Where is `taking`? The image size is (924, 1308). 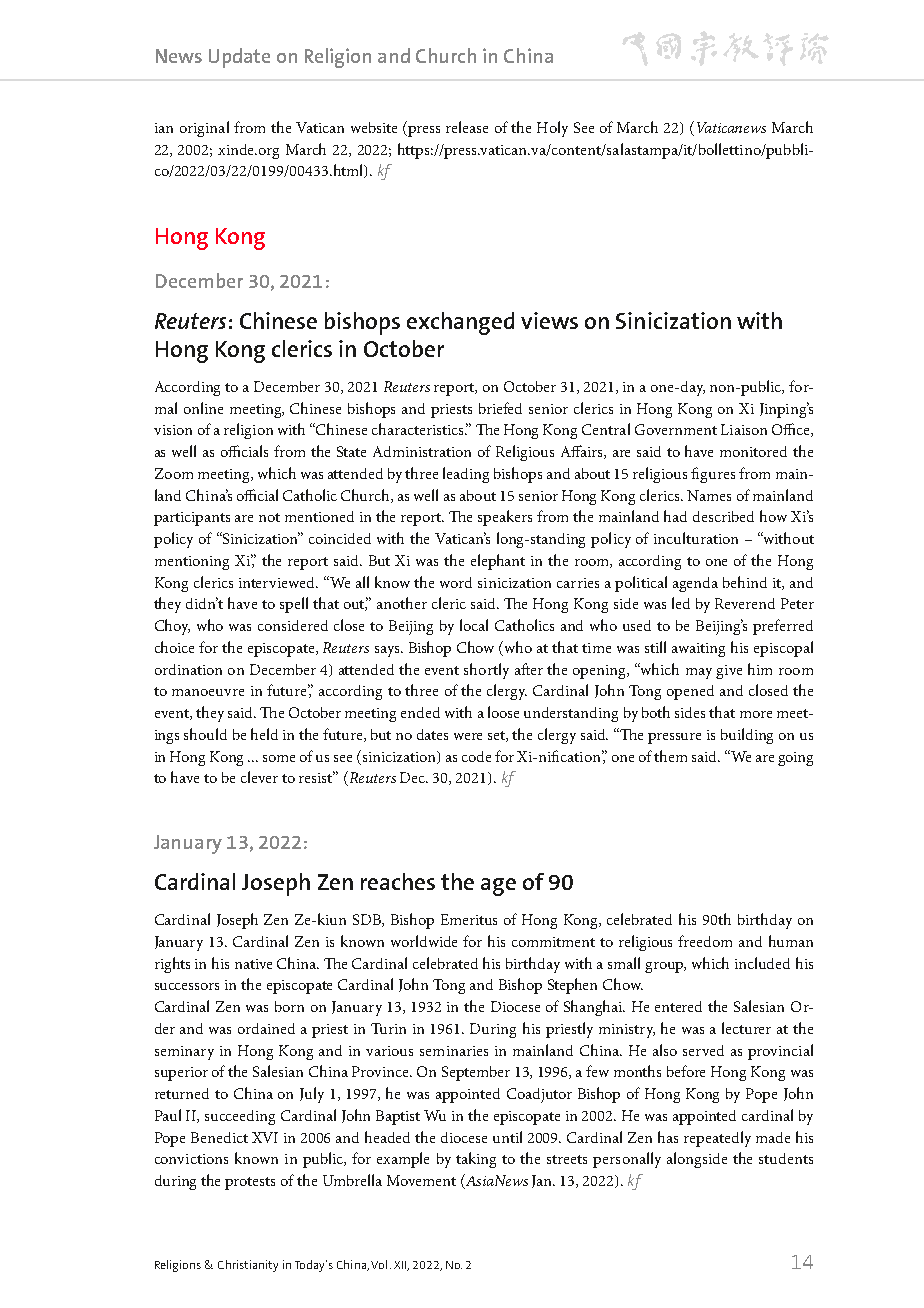
taking is located at coordinates (476, 1160).
